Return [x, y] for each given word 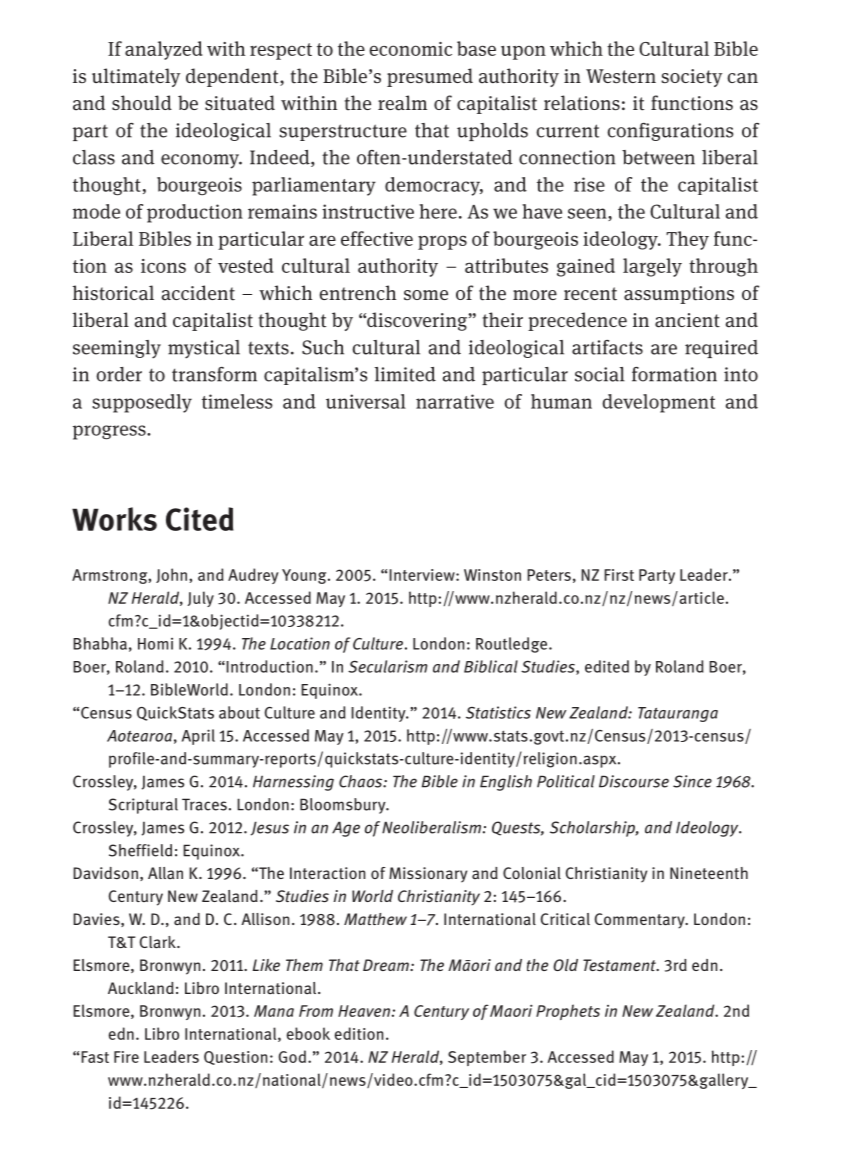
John [173, 575]
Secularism [388, 666]
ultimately [136, 77]
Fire [126, 1057]
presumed [430, 77]
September [487, 1058]
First [619, 575]
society [691, 78]
